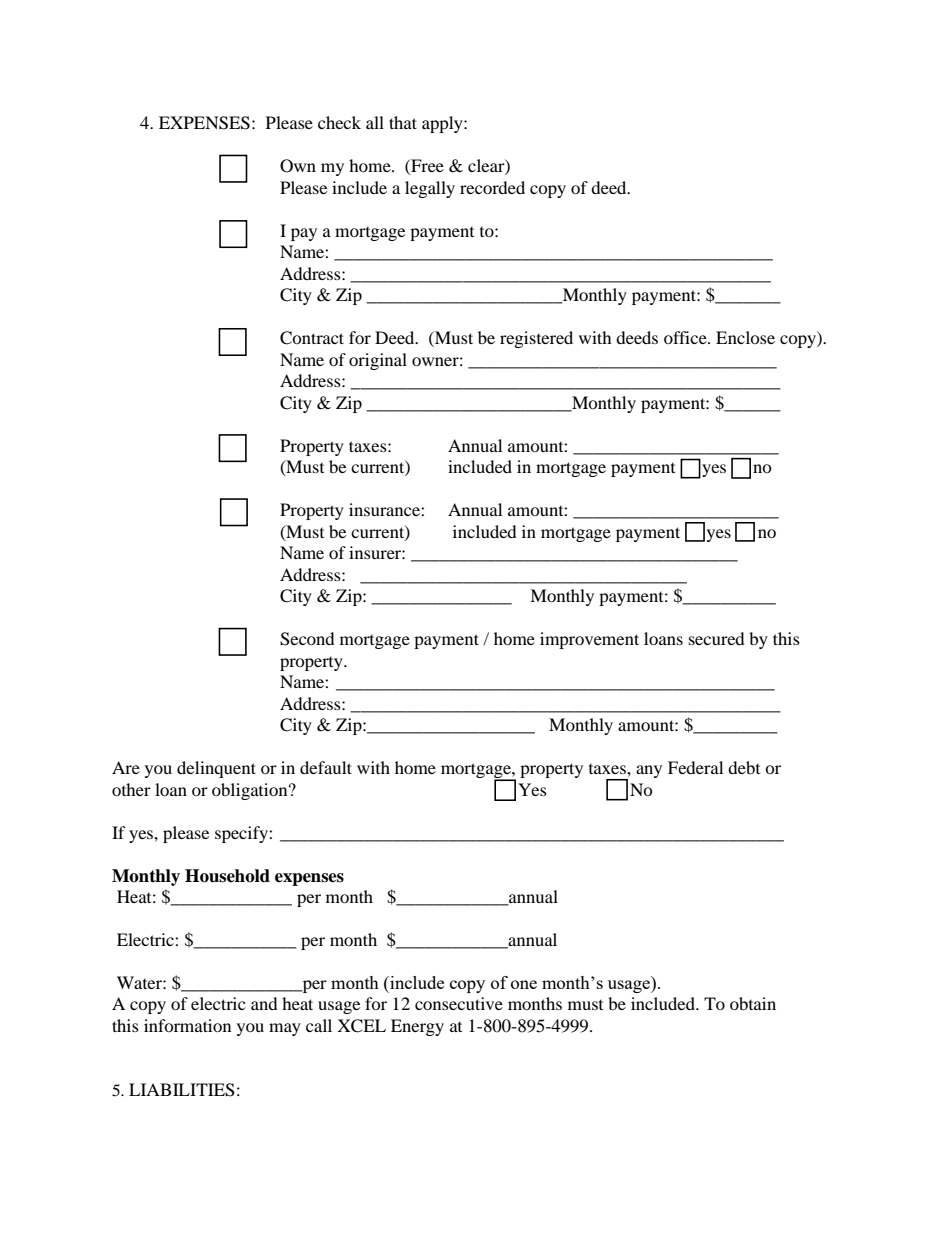 The width and height of the image is (952, 1233). I want to click on obtain, so click(753, 1003).
